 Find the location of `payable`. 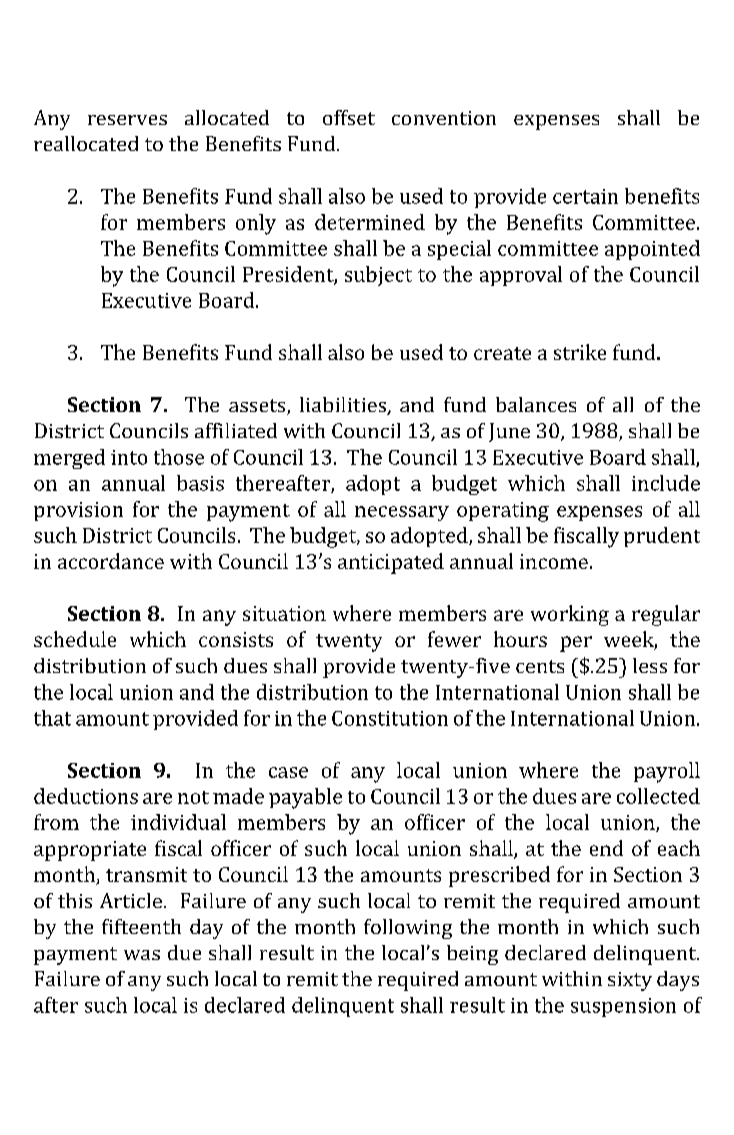

payable is located at coordinates (305, 798).
